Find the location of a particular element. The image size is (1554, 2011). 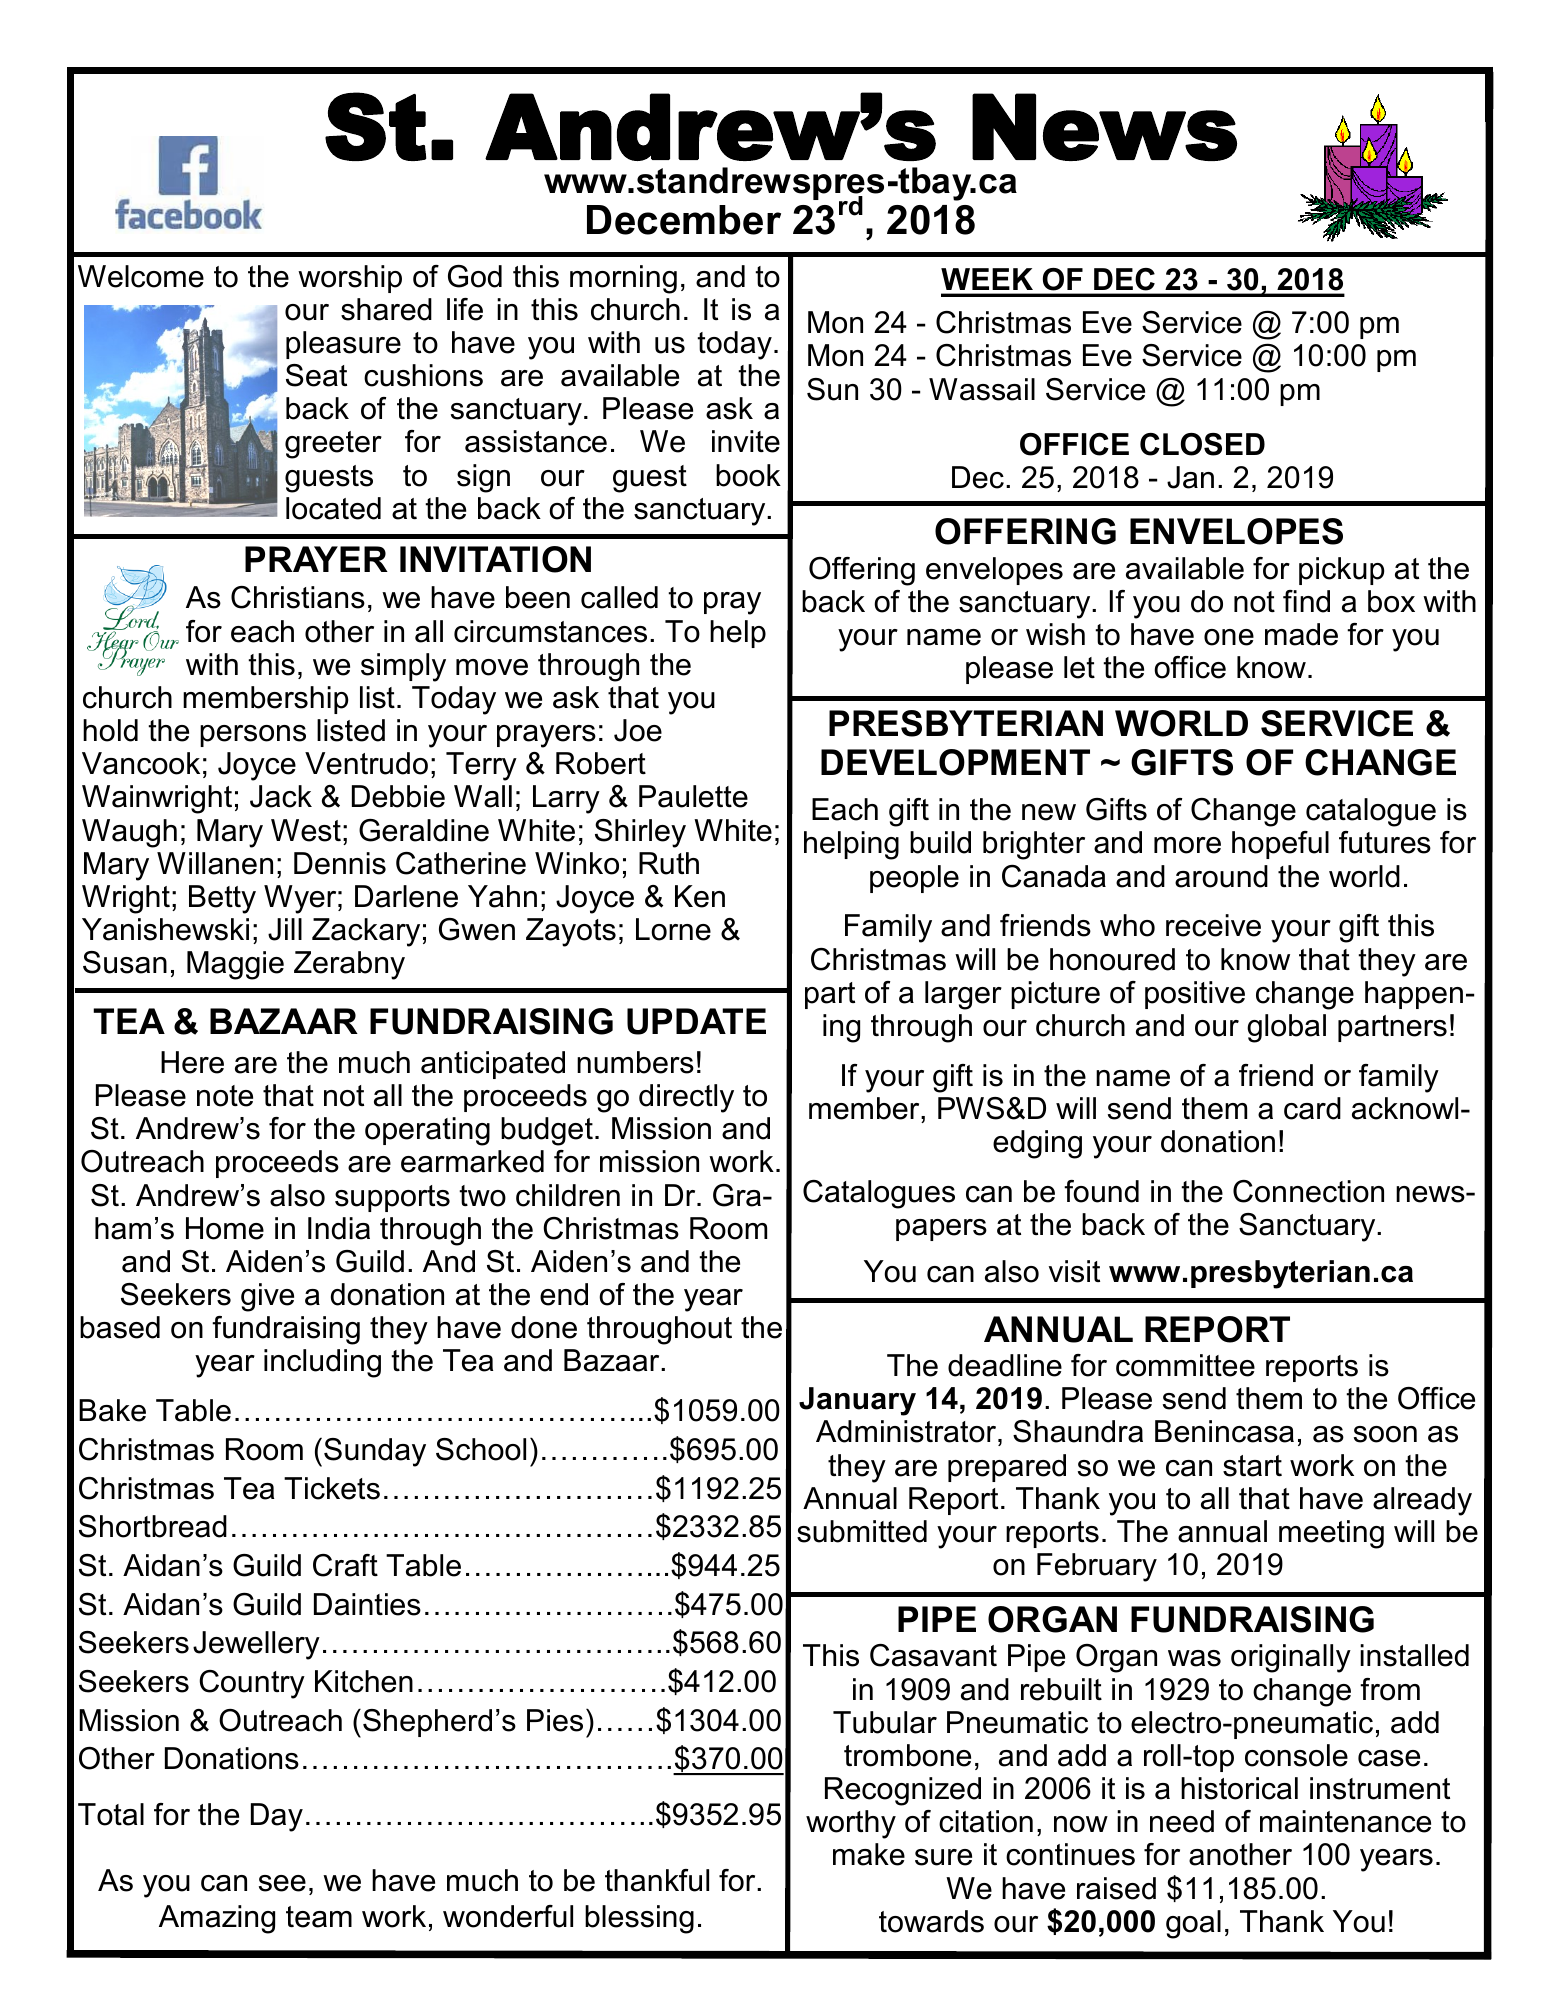

note is located at coordinates (225, 1096).
